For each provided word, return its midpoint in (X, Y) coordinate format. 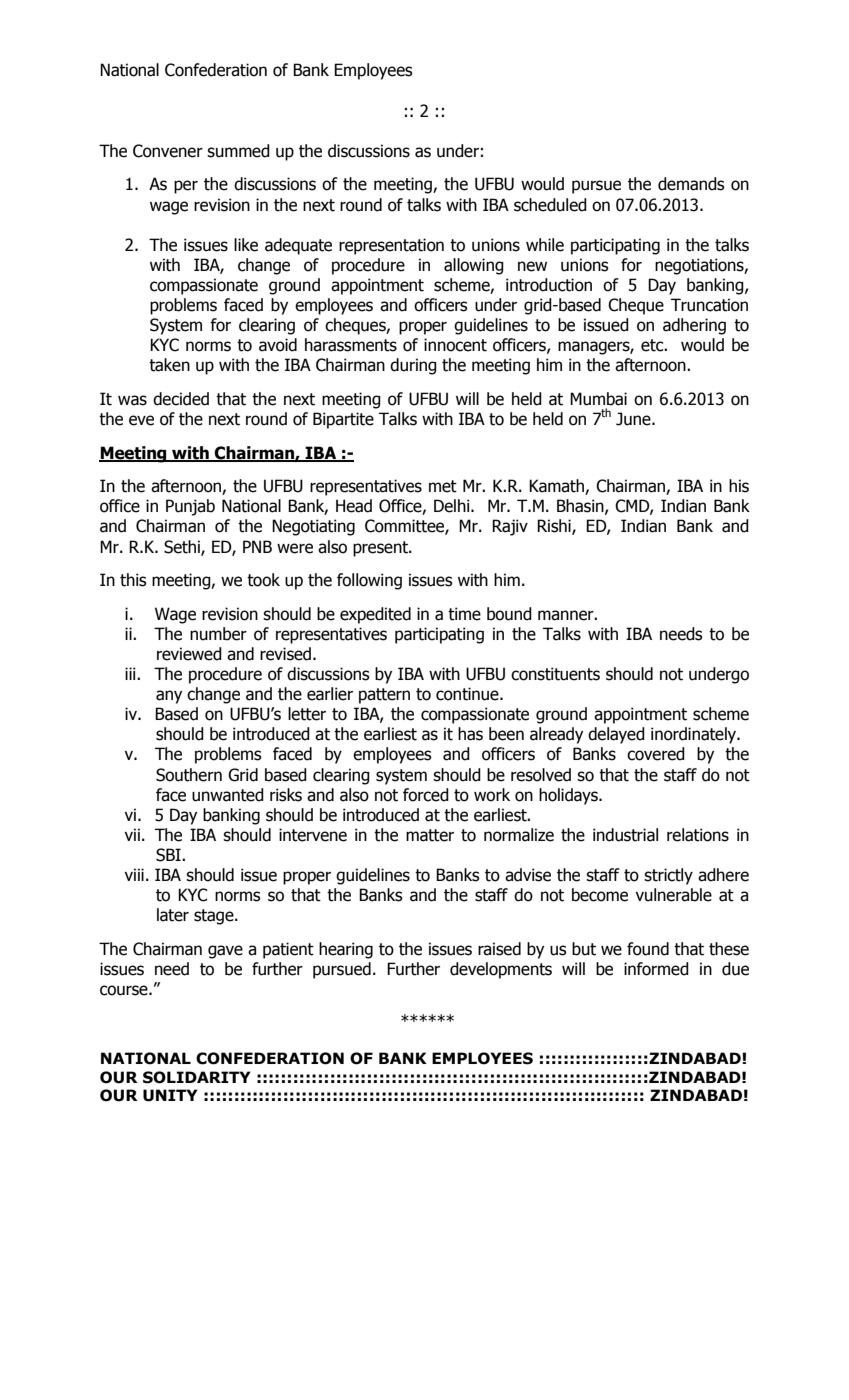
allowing (474, 266)
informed (656, 969)
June (634, 419)
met (443, 486)
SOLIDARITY (197, 1077)
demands (691, 184)
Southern (189, 775)
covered (656, 754)
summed (238, 151)
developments (501, 970)
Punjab (190, 507)
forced (426, 795)
